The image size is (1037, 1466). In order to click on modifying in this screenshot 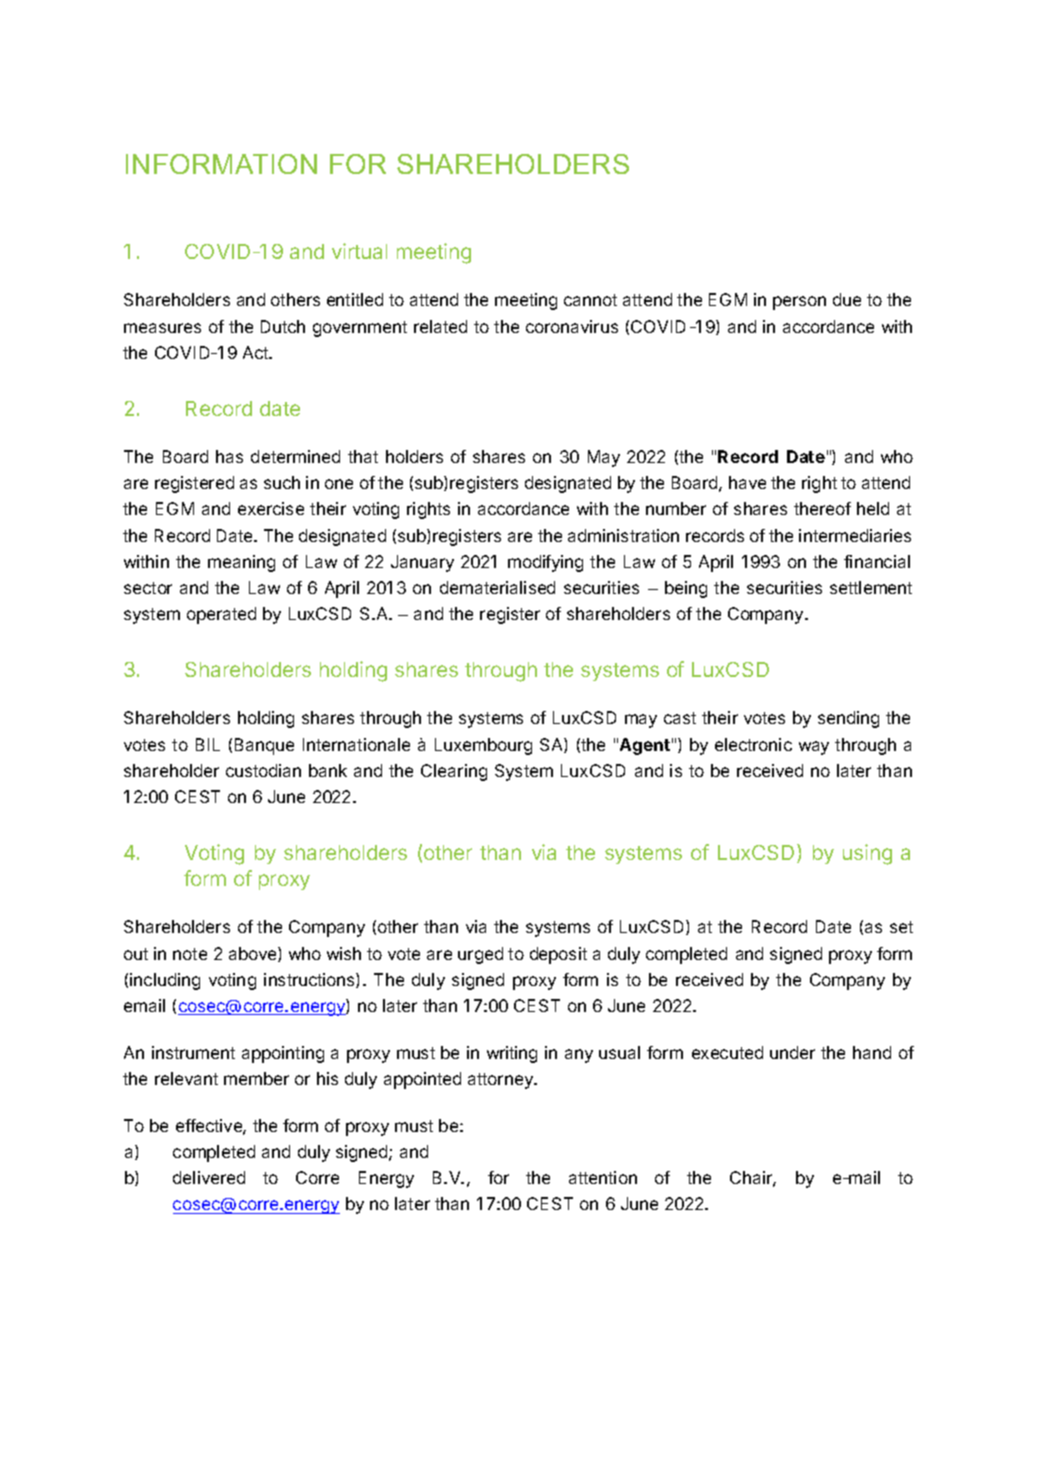, I will do `click(545, 563)`.
